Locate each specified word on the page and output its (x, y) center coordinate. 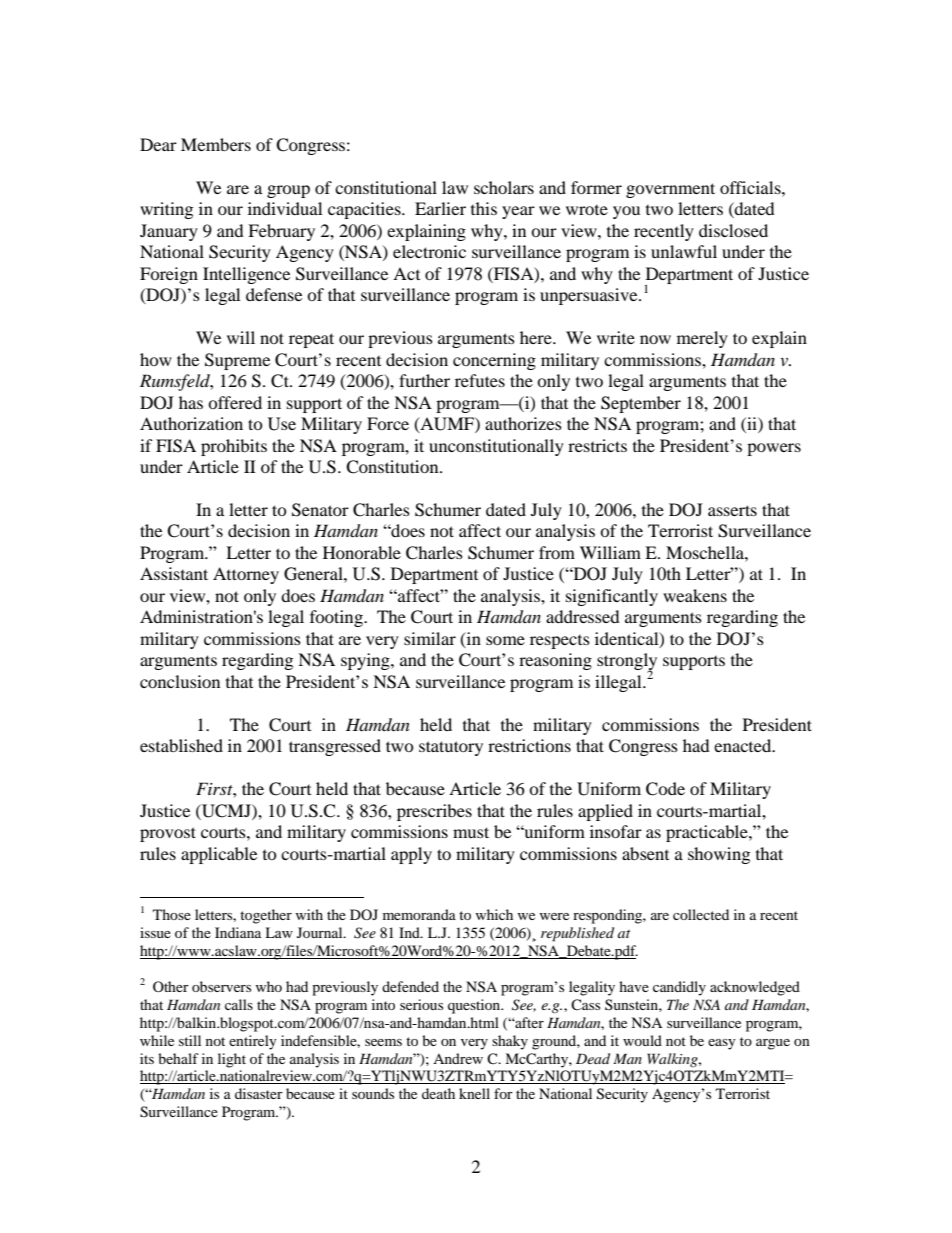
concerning (494, 361)
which (494, 914)
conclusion (180, 681)
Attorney (246, 575)
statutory (451, 748)
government (670, 190)
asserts (732, 510)
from (557, 552)
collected (701, 914)
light (232, 1060)
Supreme (237, 361)
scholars (504, 187)
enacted (744, 745)
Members (216, 144)
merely (702, 339)
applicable (219, 855)
